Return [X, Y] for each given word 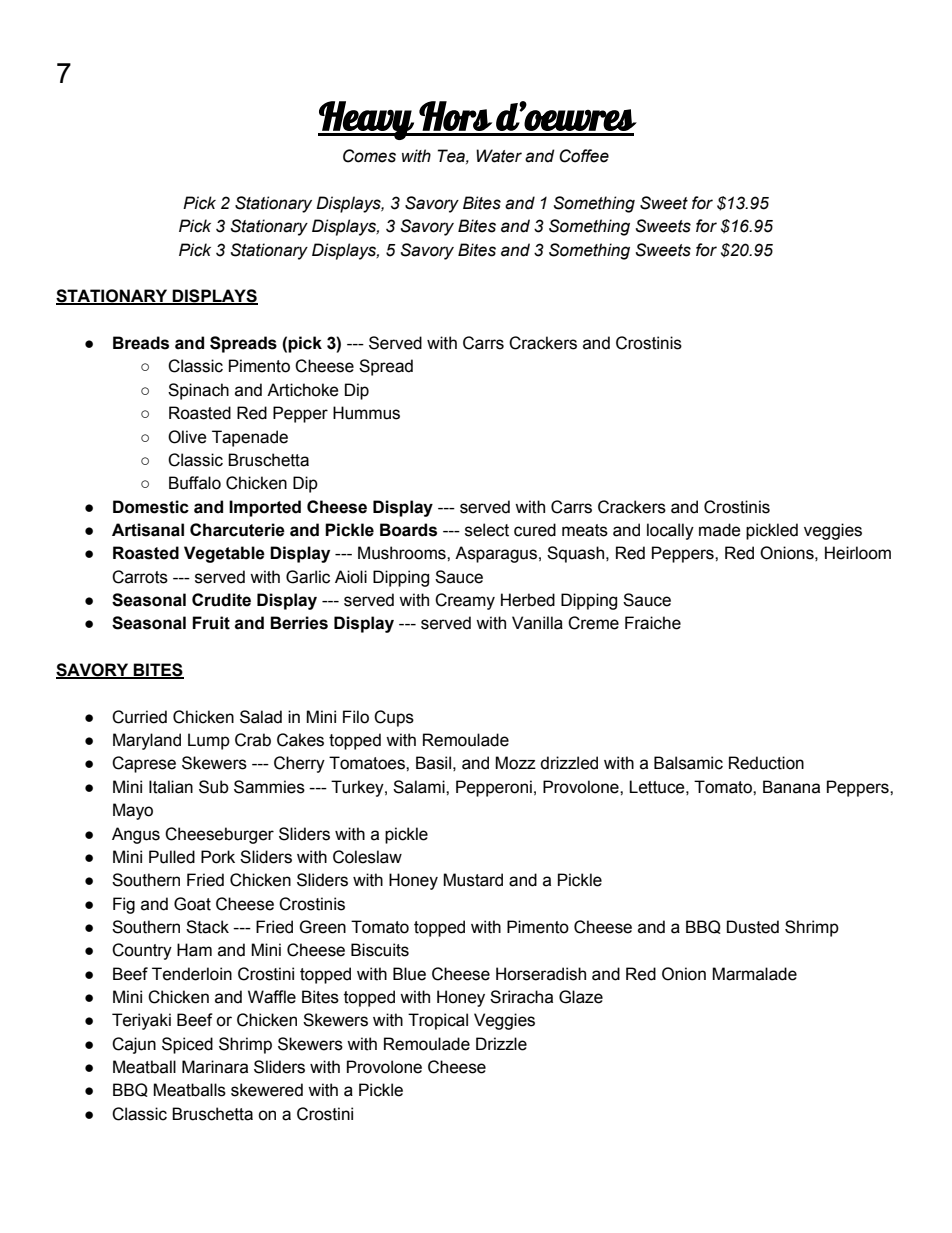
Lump [209, 741]
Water [499, 156]
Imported [265, 508]
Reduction [766, 763]
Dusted [753, 927]
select [487, 530]
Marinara [215, 1067]
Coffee [584, 156]
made [720, 530]
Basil [433, 763]
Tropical [438, 1021]
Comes [369, 156]
